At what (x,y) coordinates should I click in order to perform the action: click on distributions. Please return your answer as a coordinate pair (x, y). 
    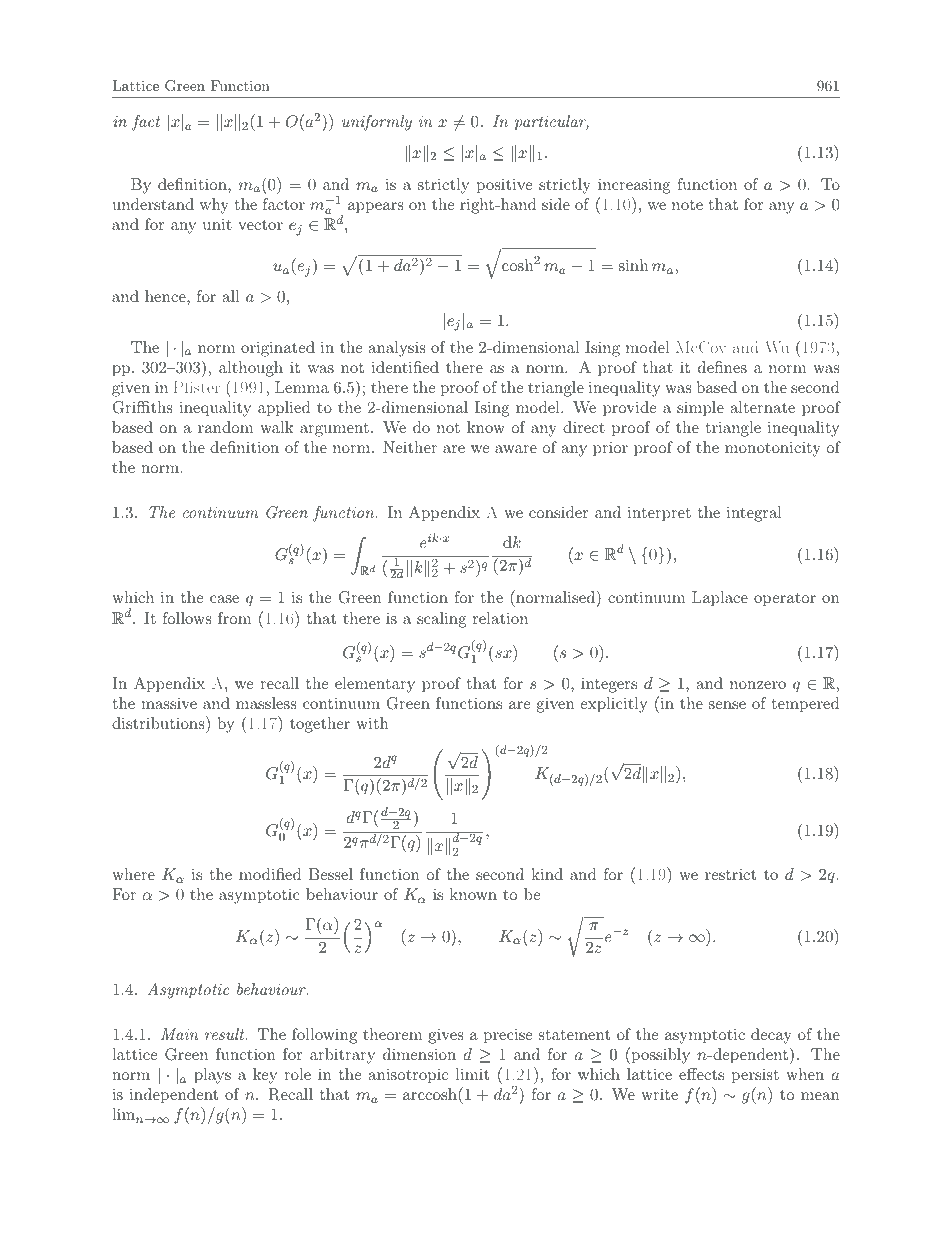
    Looking at the image, I should click on (159, 722).
